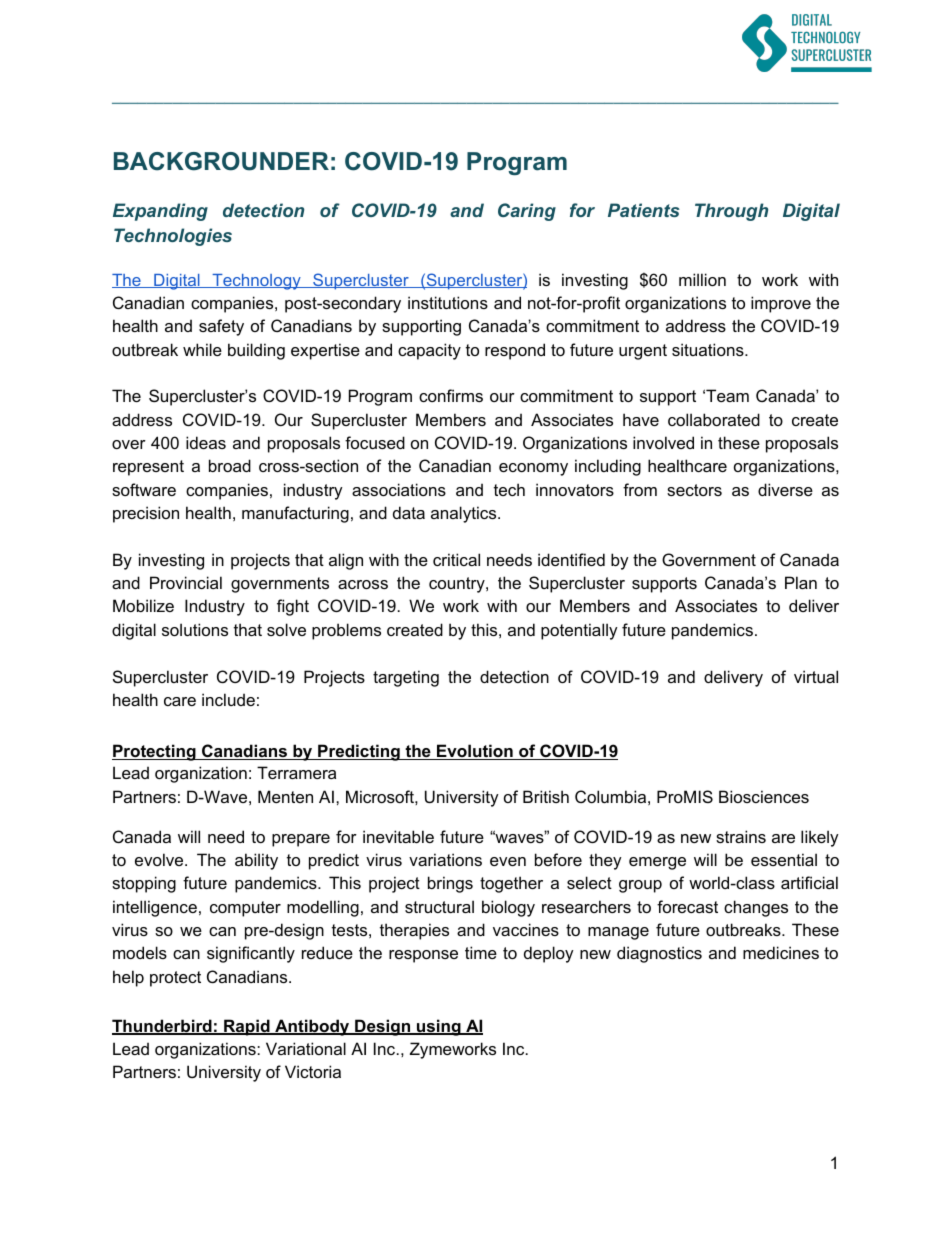 The width and height of the screenshot is (952, 1233). What do you see at coordinates (731, 212) in the screenshot?
I see `Through` at bounding box center [731, 212].
